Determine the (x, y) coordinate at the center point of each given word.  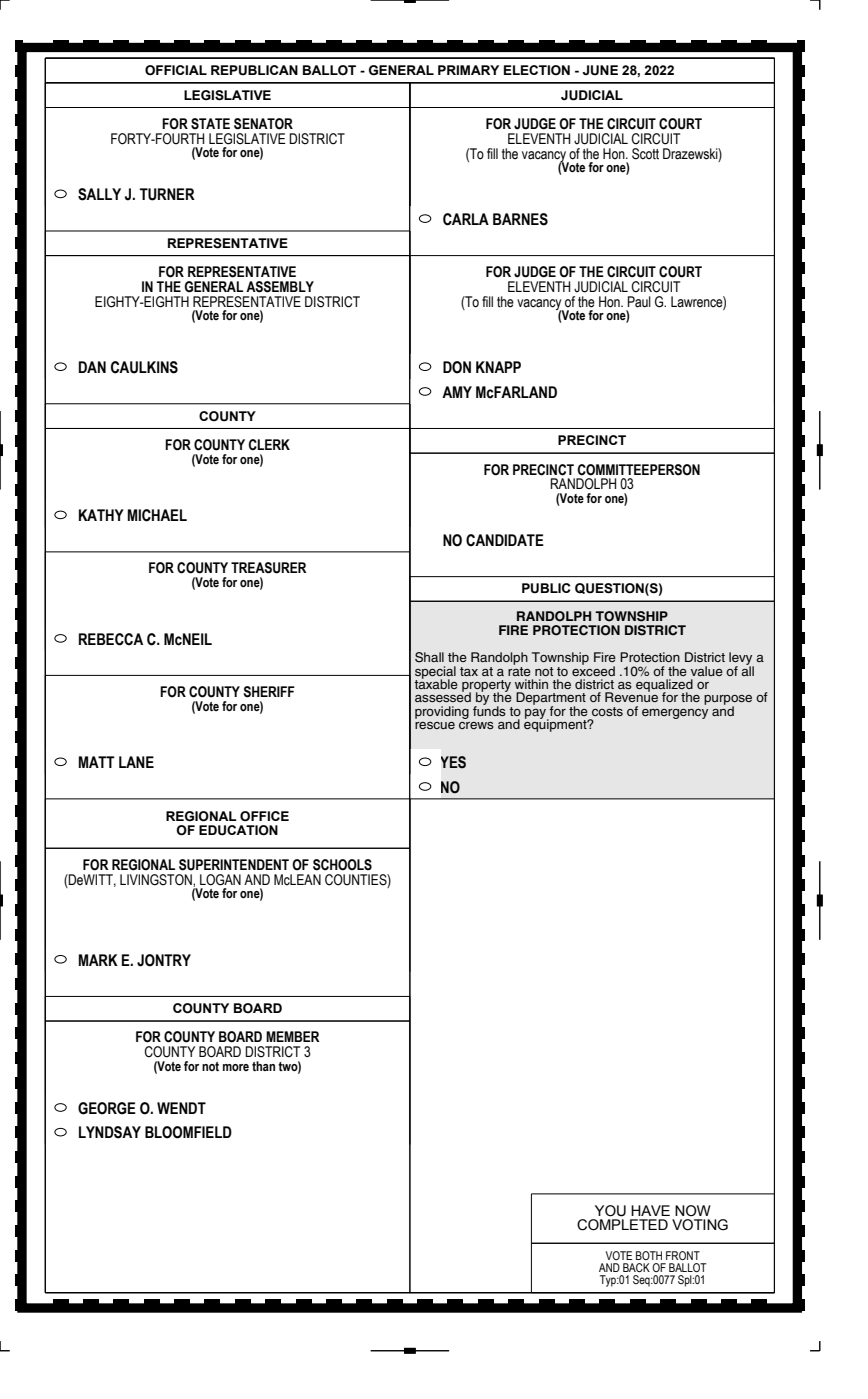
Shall (429, 657)
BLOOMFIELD (188, 1132)
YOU (610, 1211)
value (707, 671)
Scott (645, 154)
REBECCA (111, 639)
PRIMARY (468, 70)
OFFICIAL (176, 70)
